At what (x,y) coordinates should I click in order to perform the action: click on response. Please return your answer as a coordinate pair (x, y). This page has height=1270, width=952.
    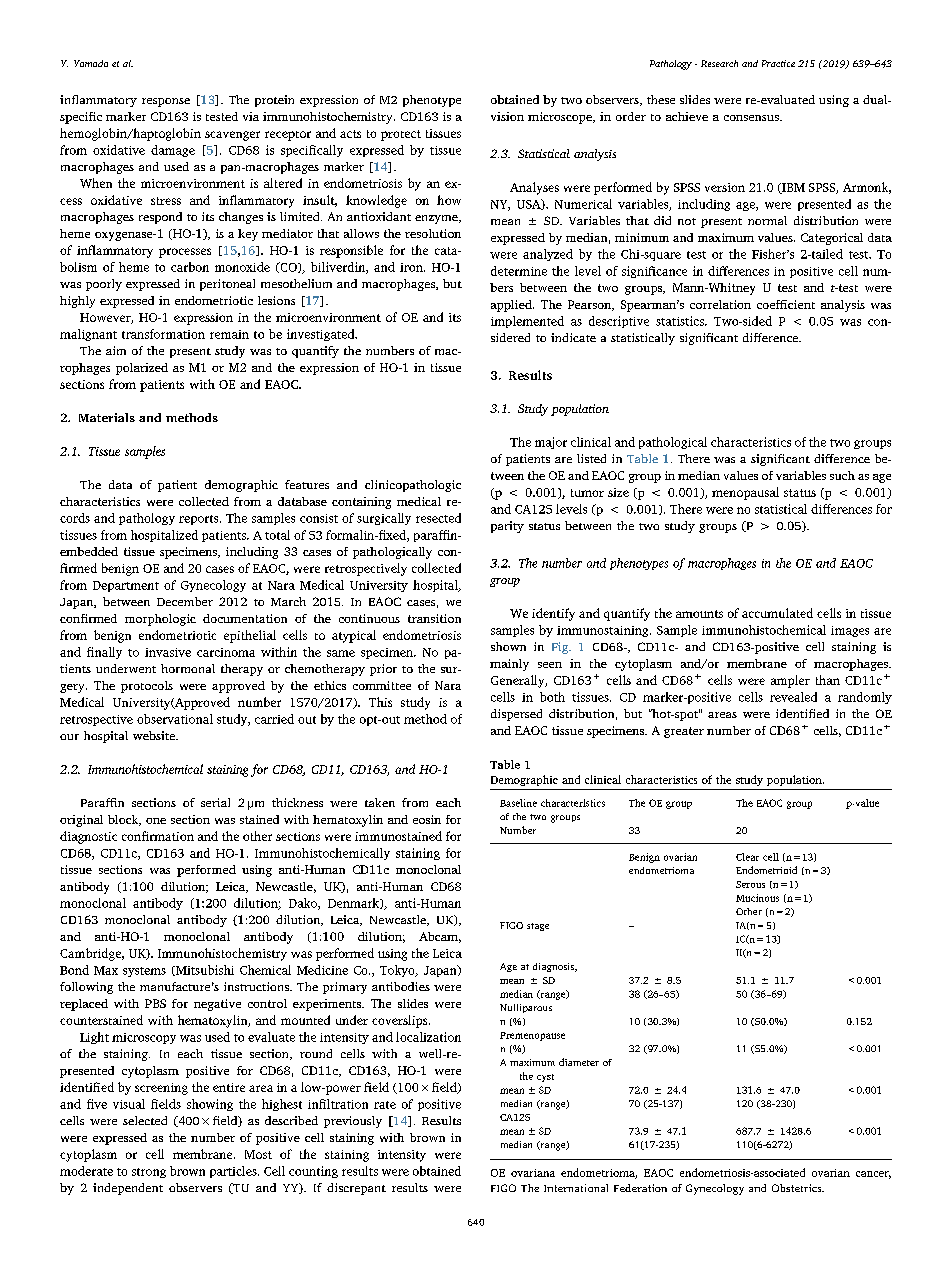
    Looking at the image, I should click on (166, 102).
